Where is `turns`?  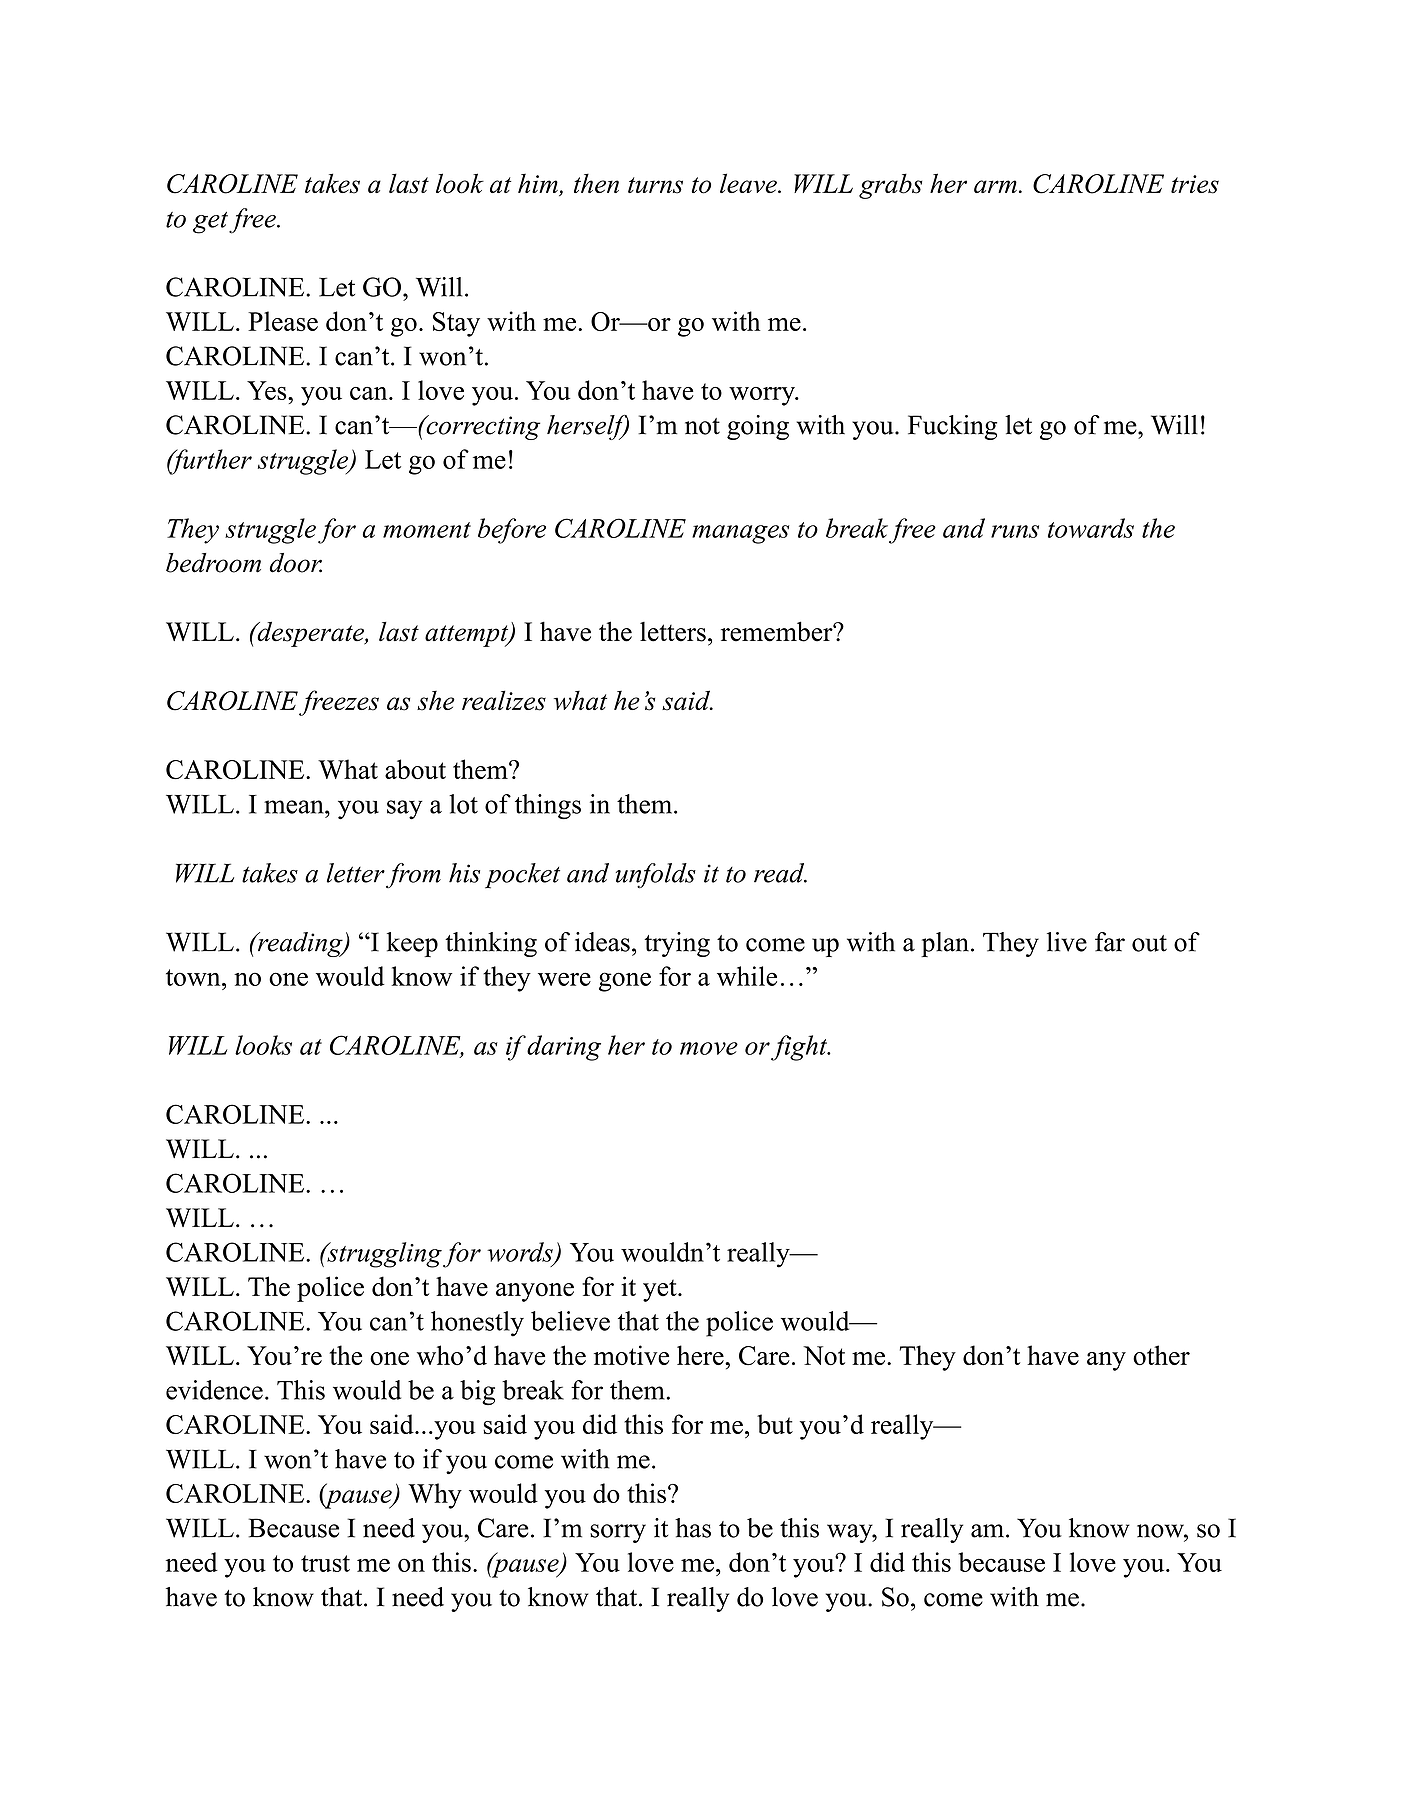 turns is located at coordinates (655, 185).
